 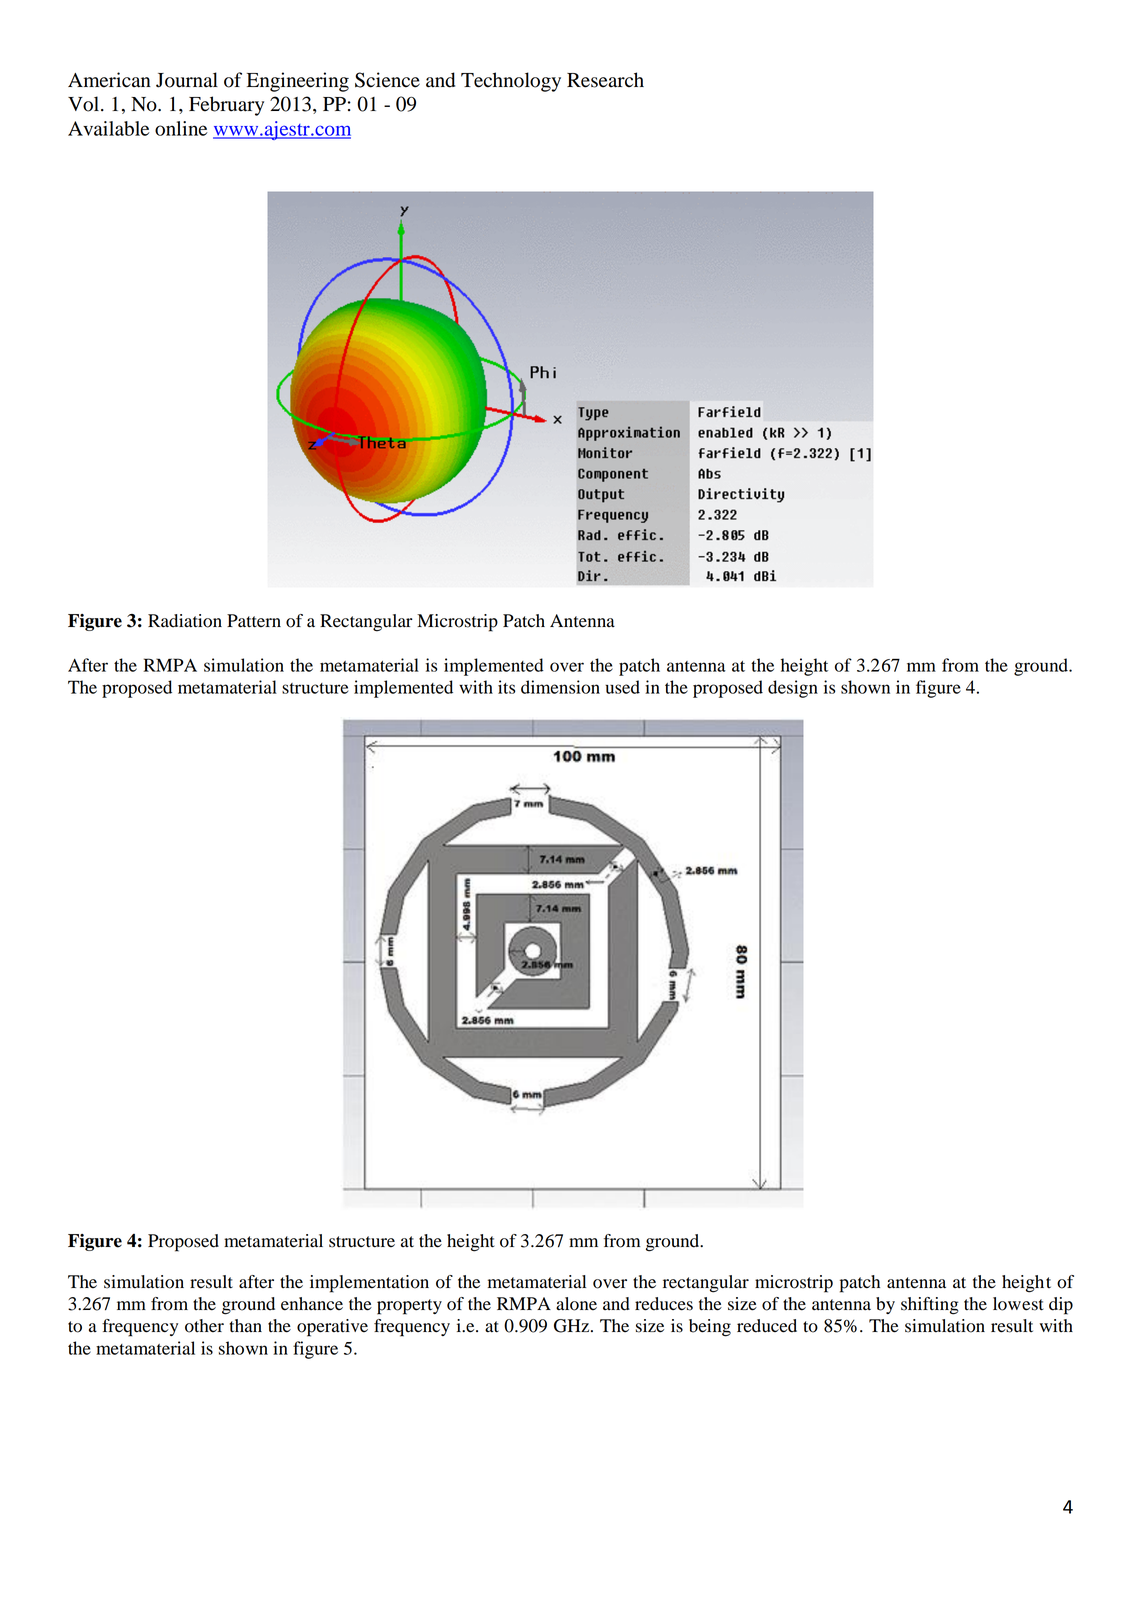 What do you see at coordinates (560, 687) in the image?
I see `dimension` at bounding box center [560, 687].
